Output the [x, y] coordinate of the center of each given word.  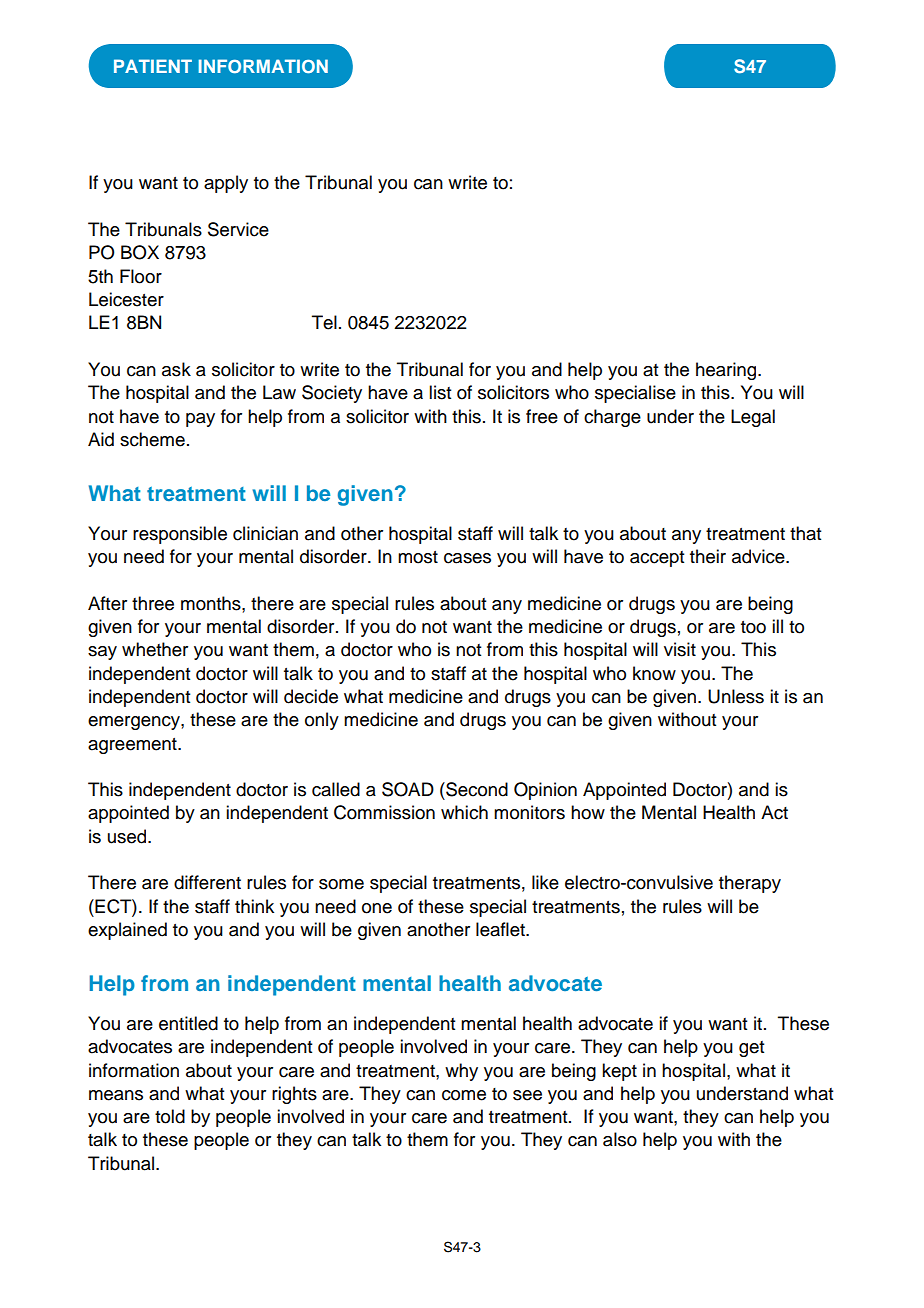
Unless [736, 696]
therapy [750, 884]
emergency [135, 723]
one [377, 908]
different [207, 882]
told [170, 1116]
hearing [727, 371]
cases [467, 558]
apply [226, 184]
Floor [141, 276]
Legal [753, 418]
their [708, 556]
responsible [180, 535]
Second [476, 789]
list [440, 392]
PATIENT [153, 66]
